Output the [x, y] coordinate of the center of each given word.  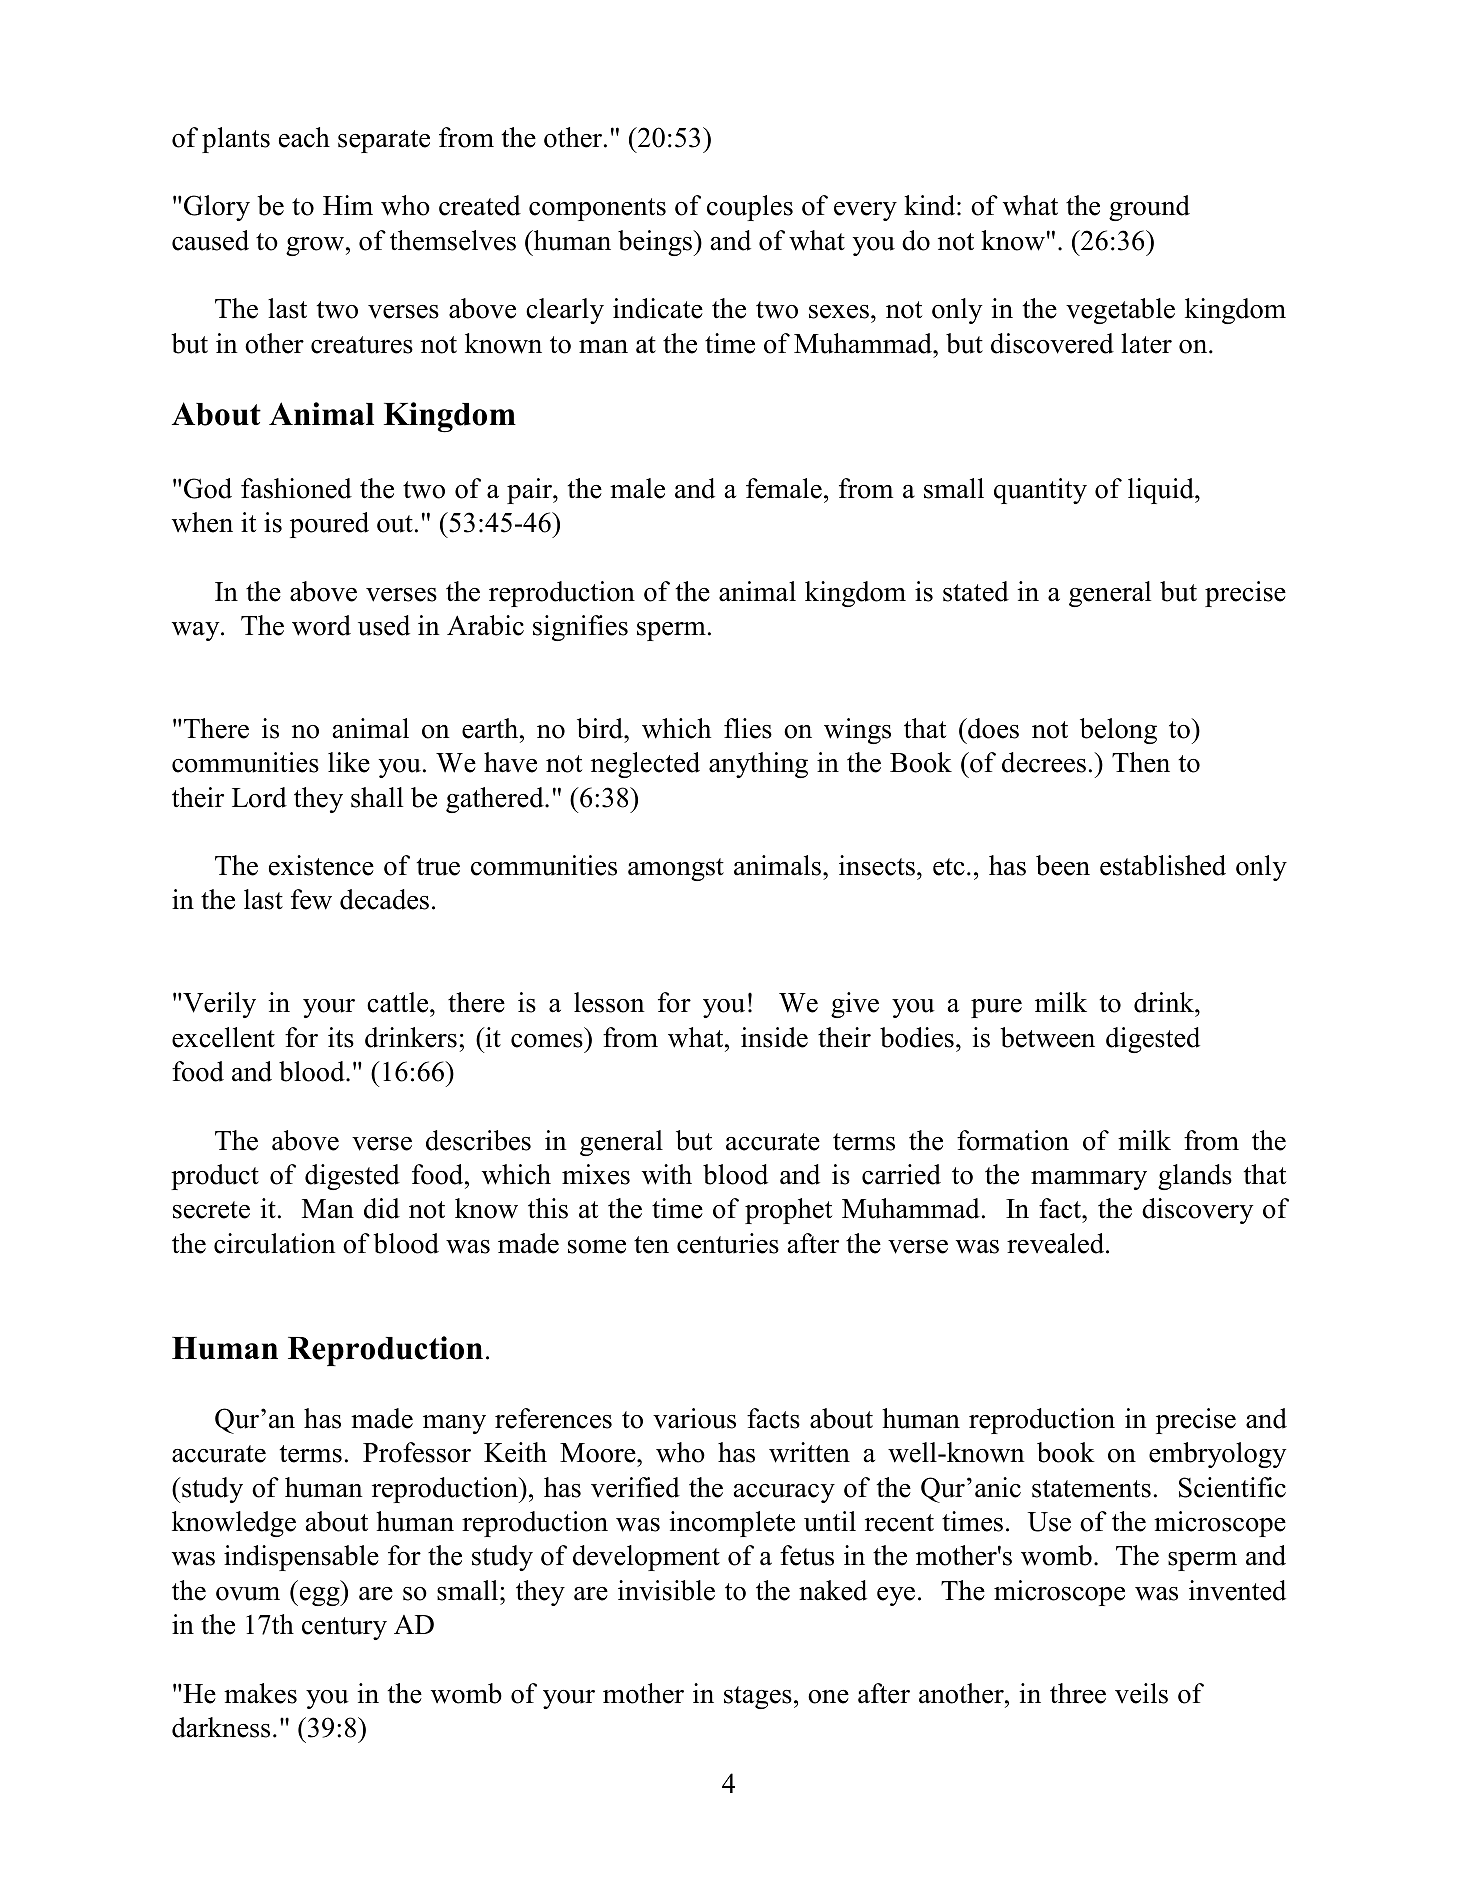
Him [348, 205]
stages [758, 1697]
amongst [676, 869]
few [311, 899]
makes [260, 1693]
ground [1149, 208]
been [1063, 865]
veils [1141, 1693]
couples [750, 208]
